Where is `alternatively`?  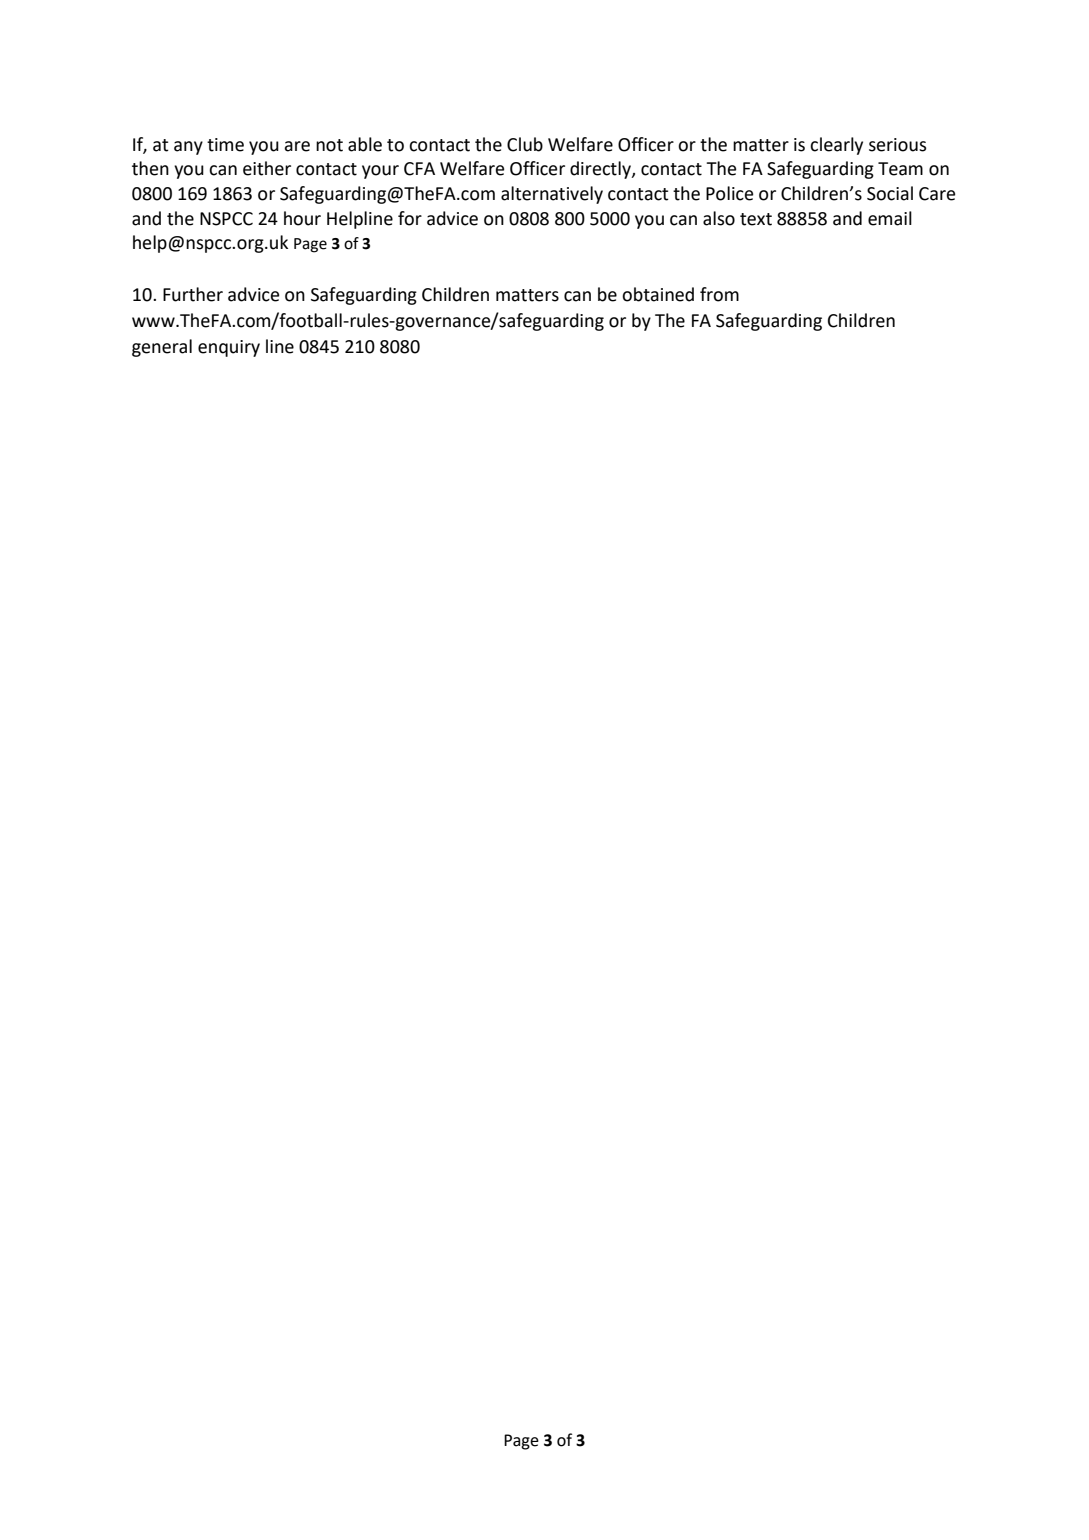
alternatively is located at coordinates (552, 195).
